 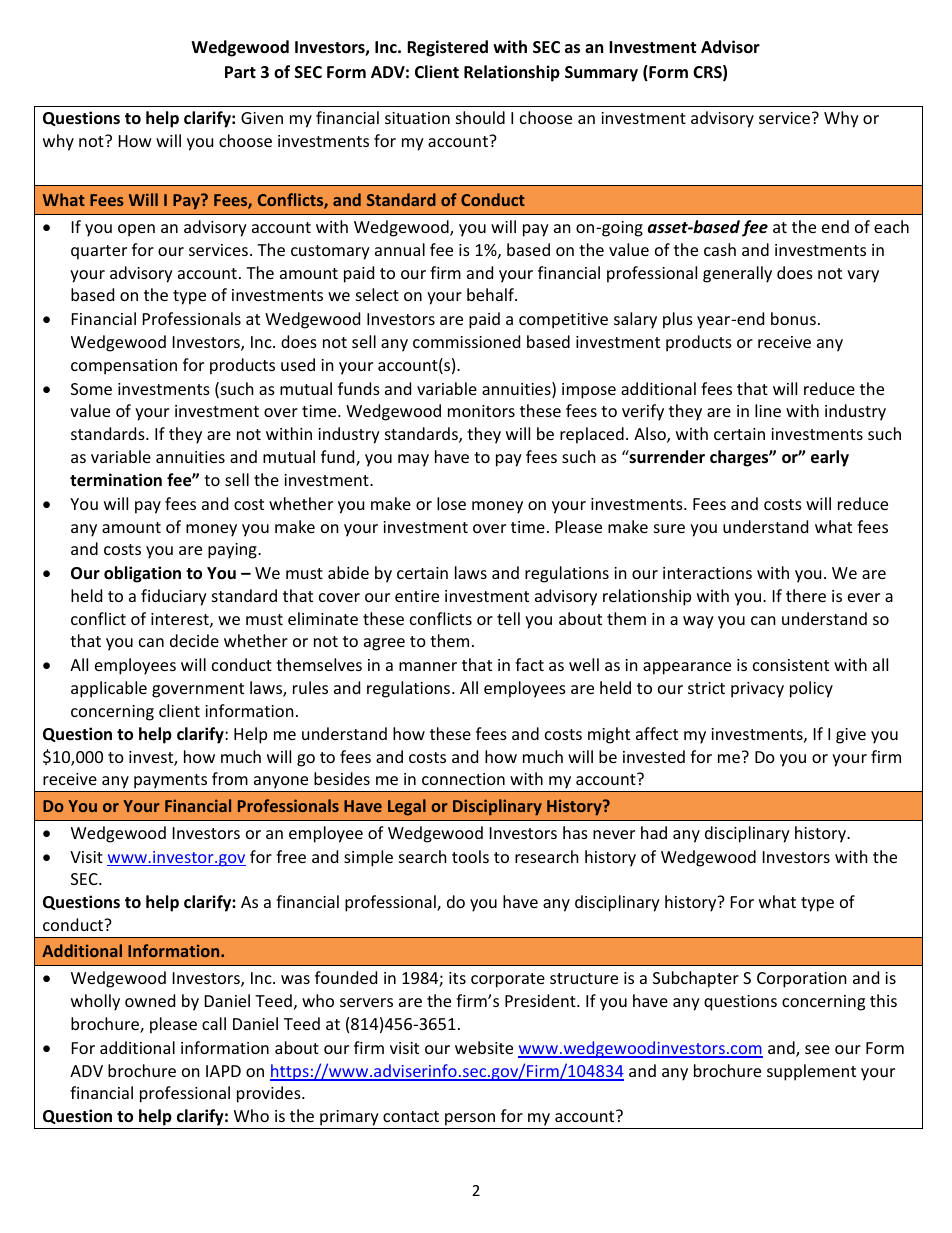 I want to click on tell, so click(x=508, y=618).
